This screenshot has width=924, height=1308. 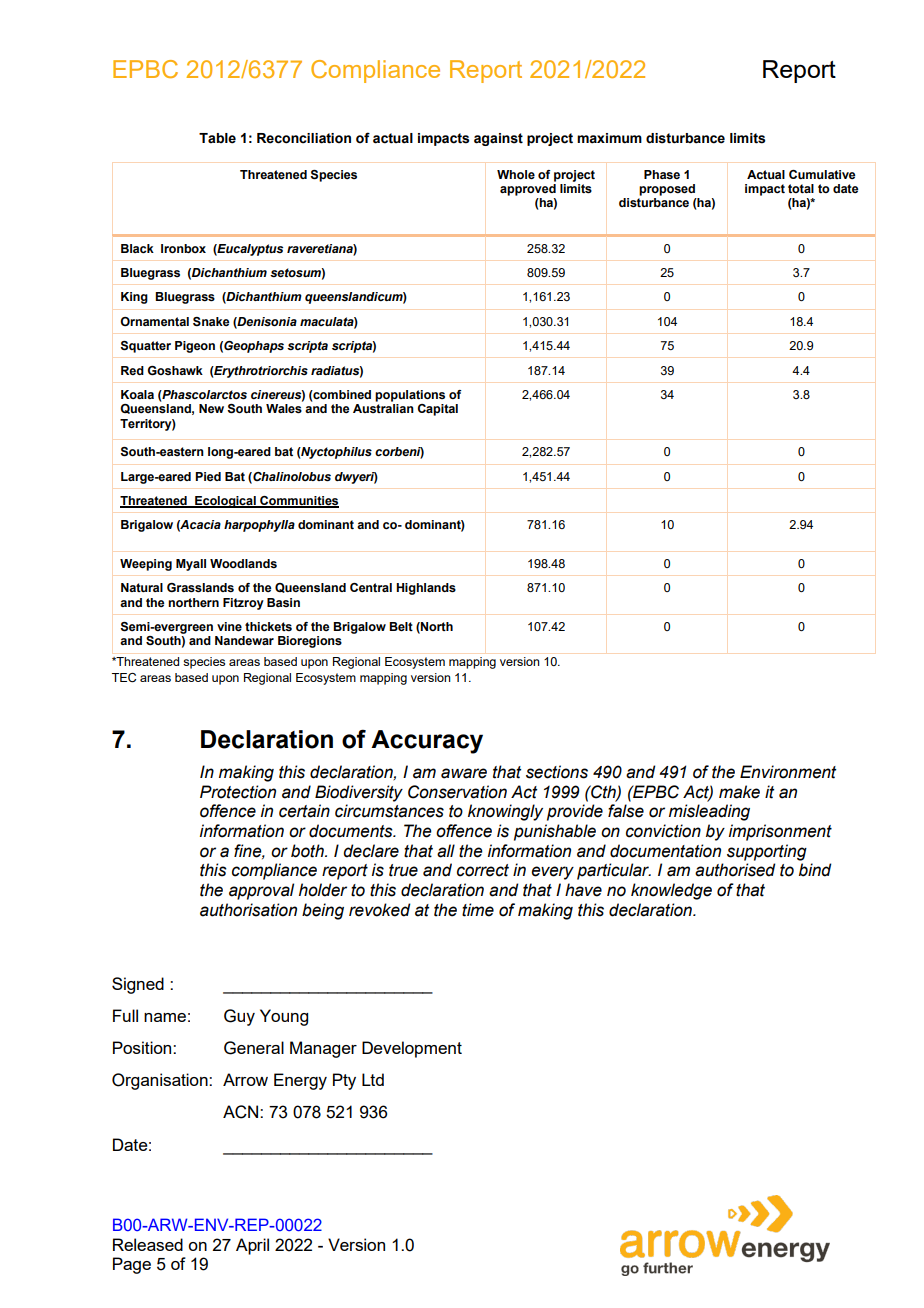 What do you see at coordinates (427, 742) in the screenshot?
I see `Accuracy` at bounding box center [427, 742].
